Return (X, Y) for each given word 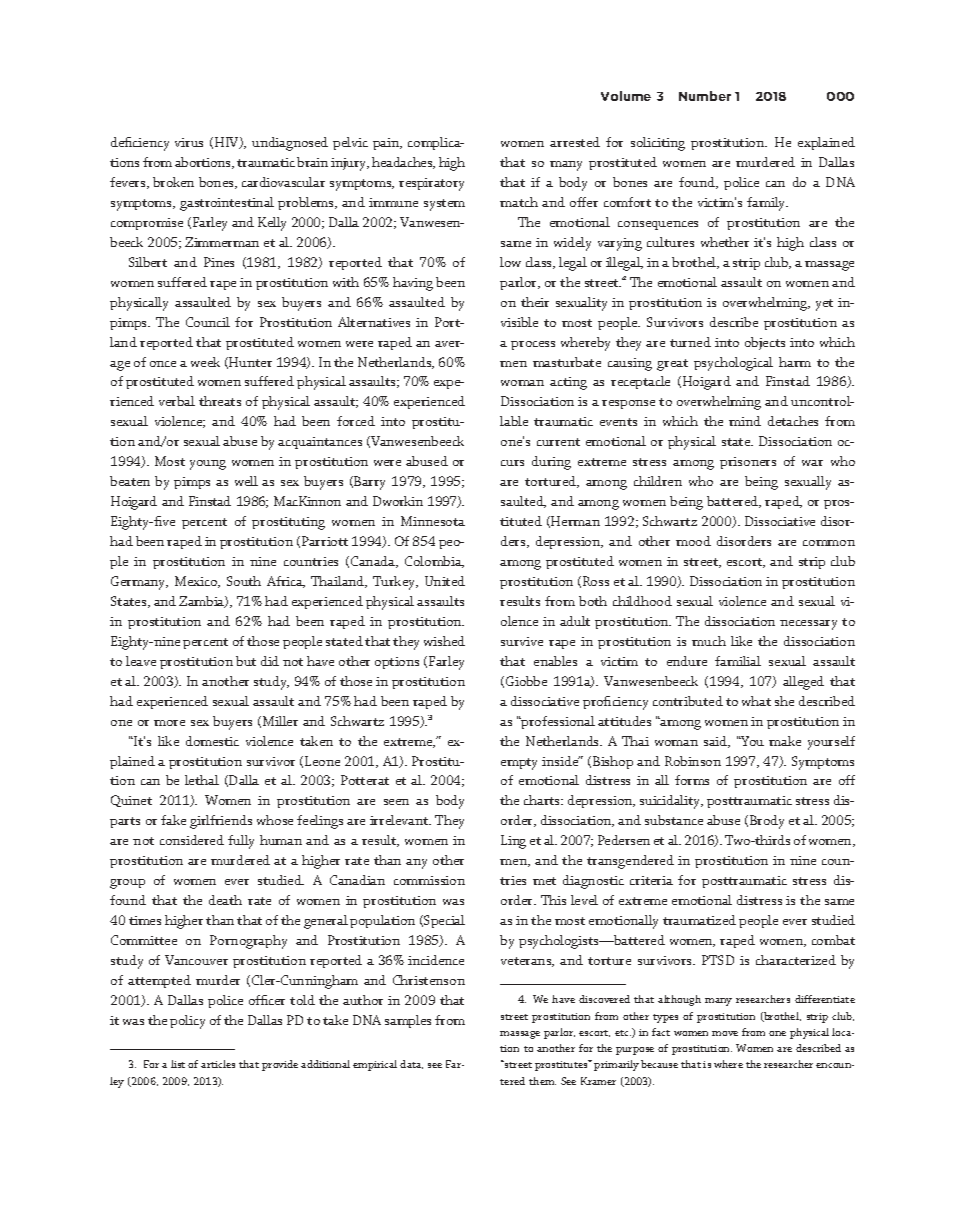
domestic (212, 741)
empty (519, 764)
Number (705, 96)
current (558, 442)
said (717, 742)
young (208, 465)
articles (218, 1064)
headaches (403, 163)
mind (745, 421)
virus (189, 142)
